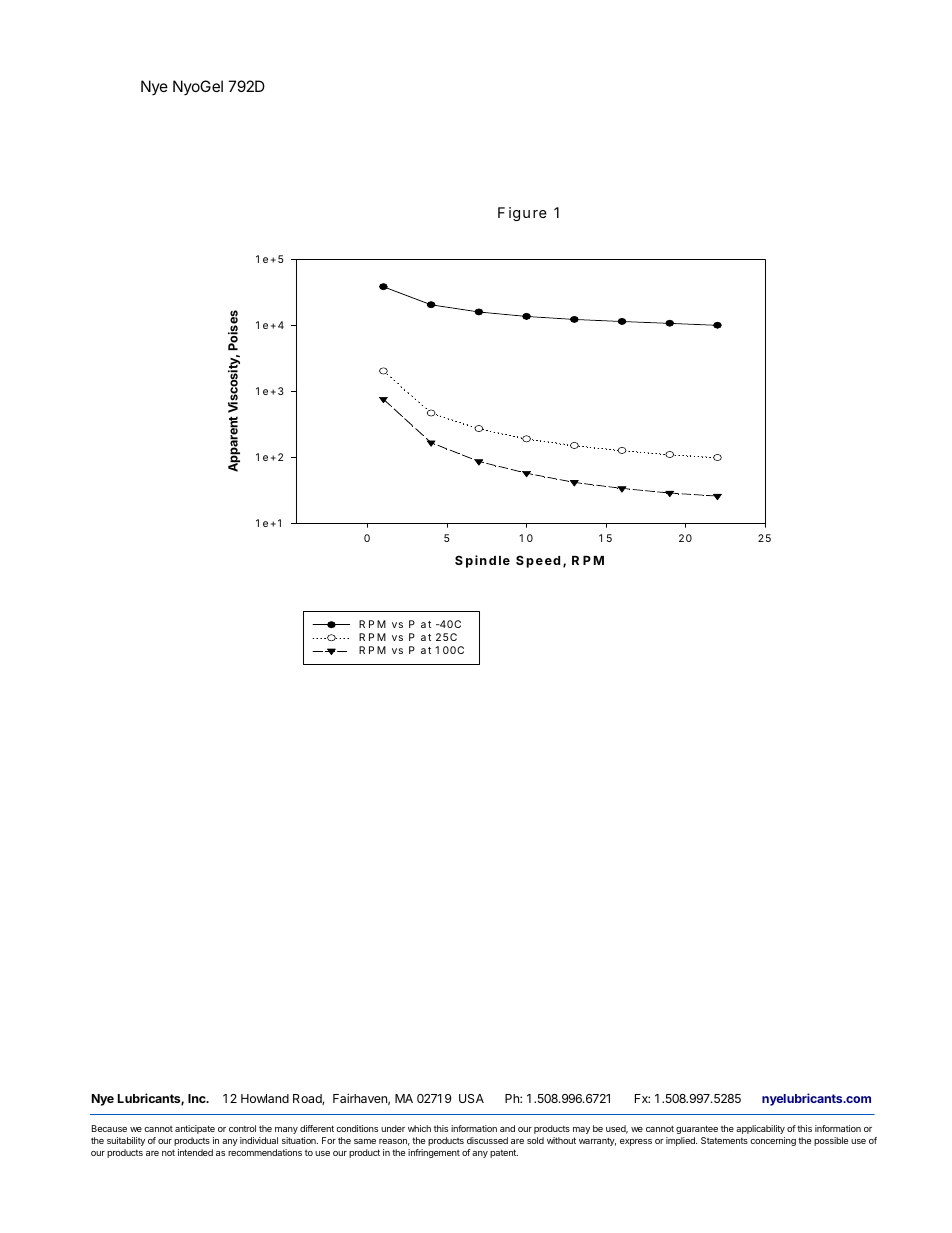  I want to click on control, so click(242, 1128).
